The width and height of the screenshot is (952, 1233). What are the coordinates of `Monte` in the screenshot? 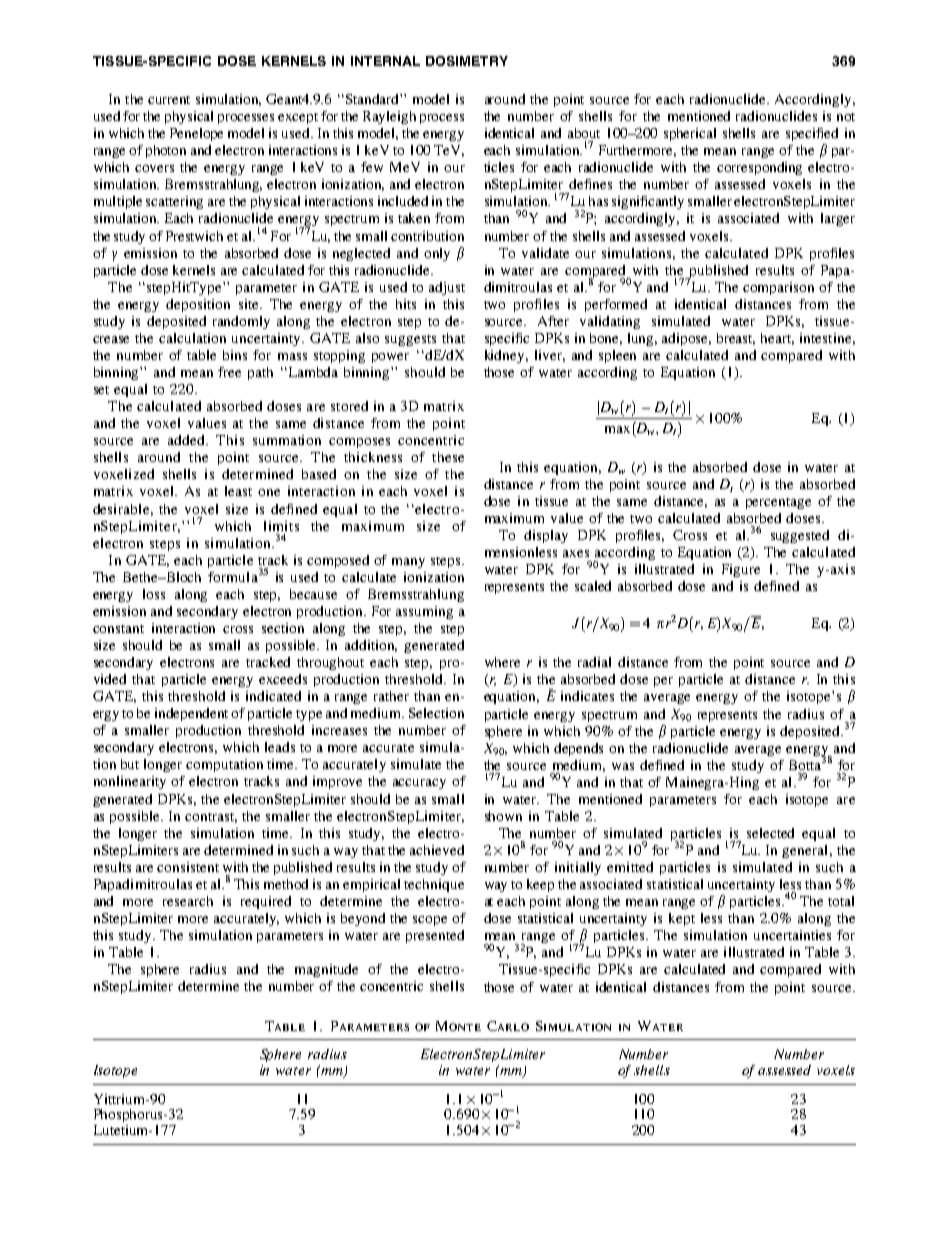 It's located at (458, 1026).
